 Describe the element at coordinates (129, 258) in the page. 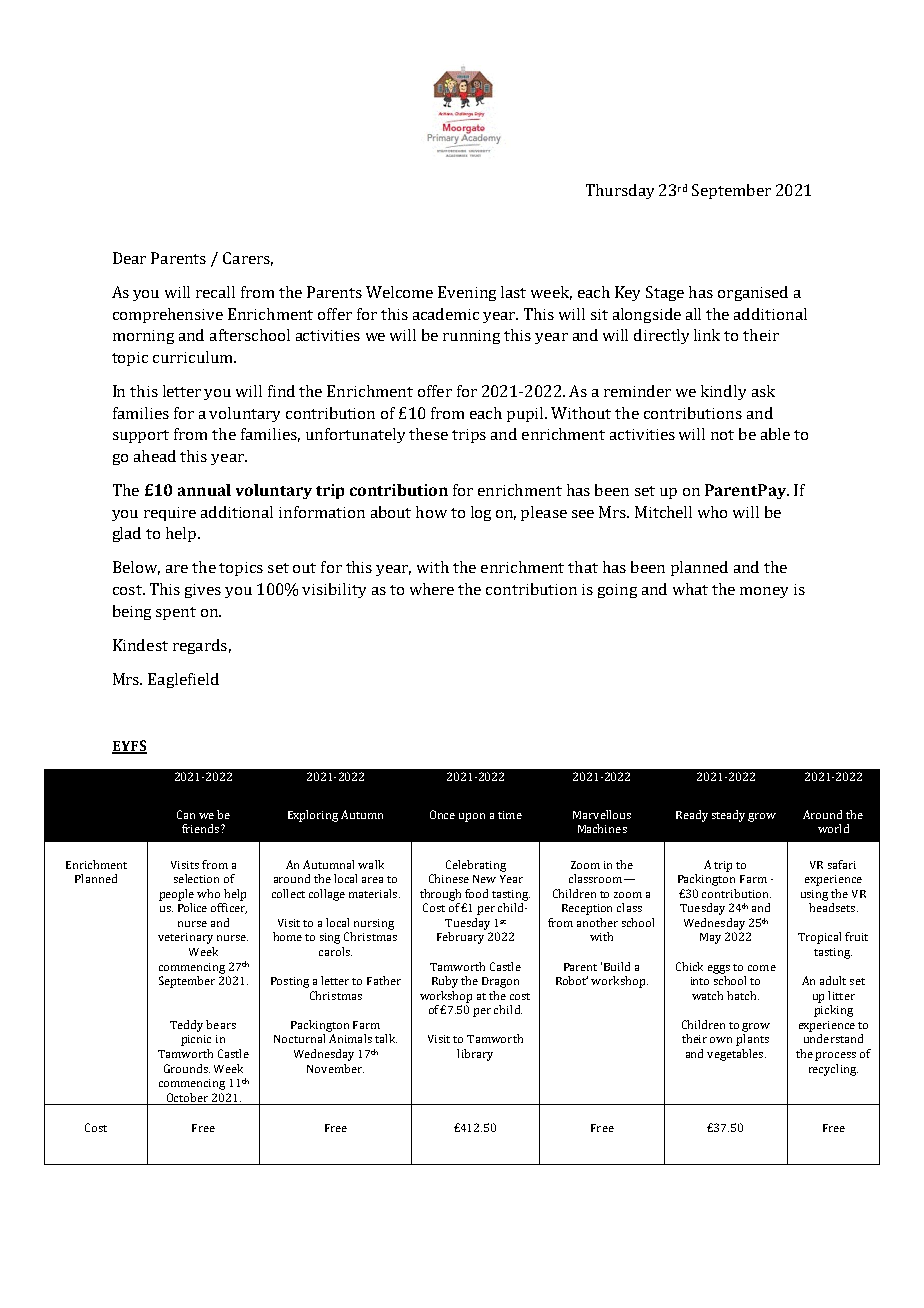

I see `Dear` at that location.
